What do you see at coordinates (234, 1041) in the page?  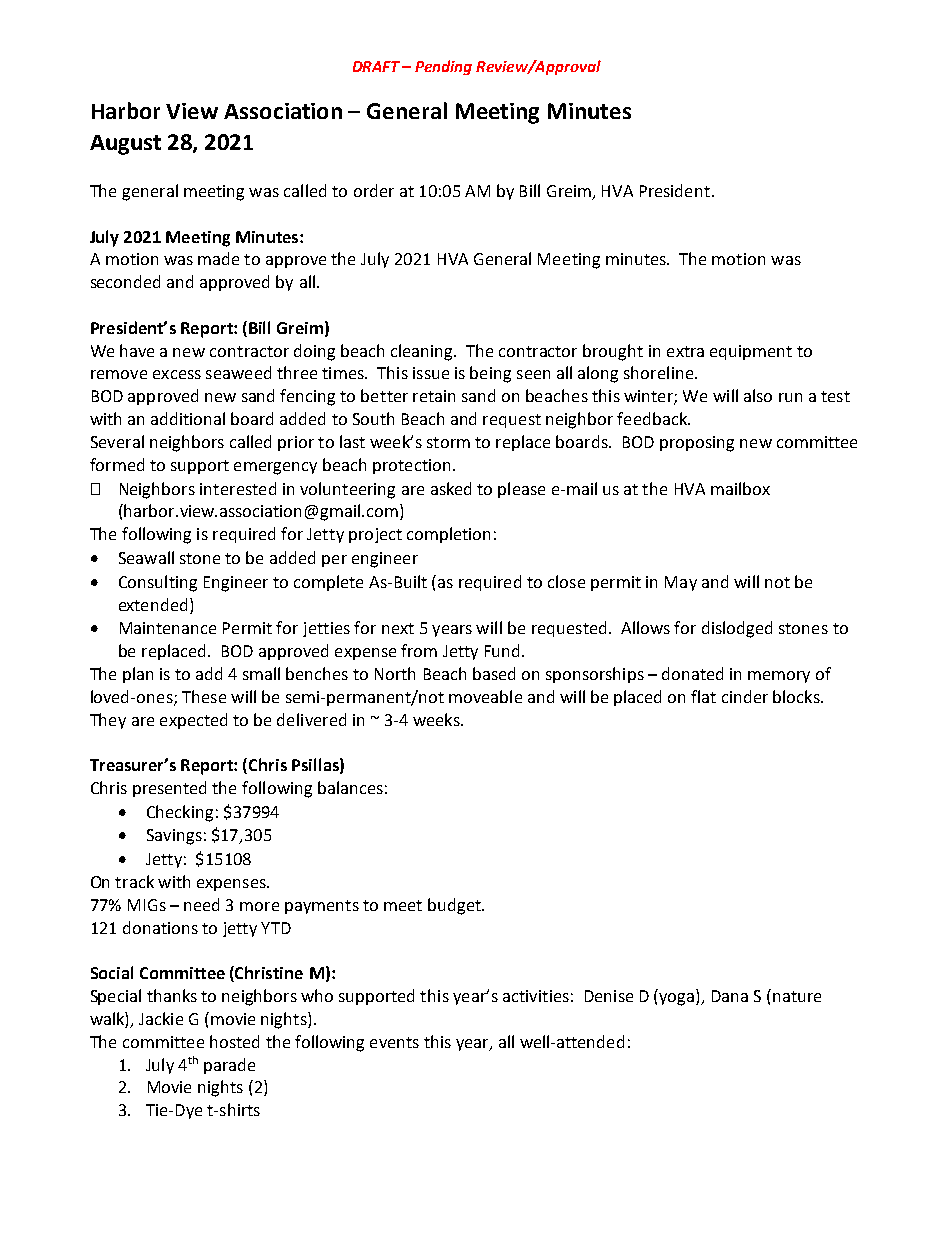 I see `hosted` at bounding box center [234, 1041].
